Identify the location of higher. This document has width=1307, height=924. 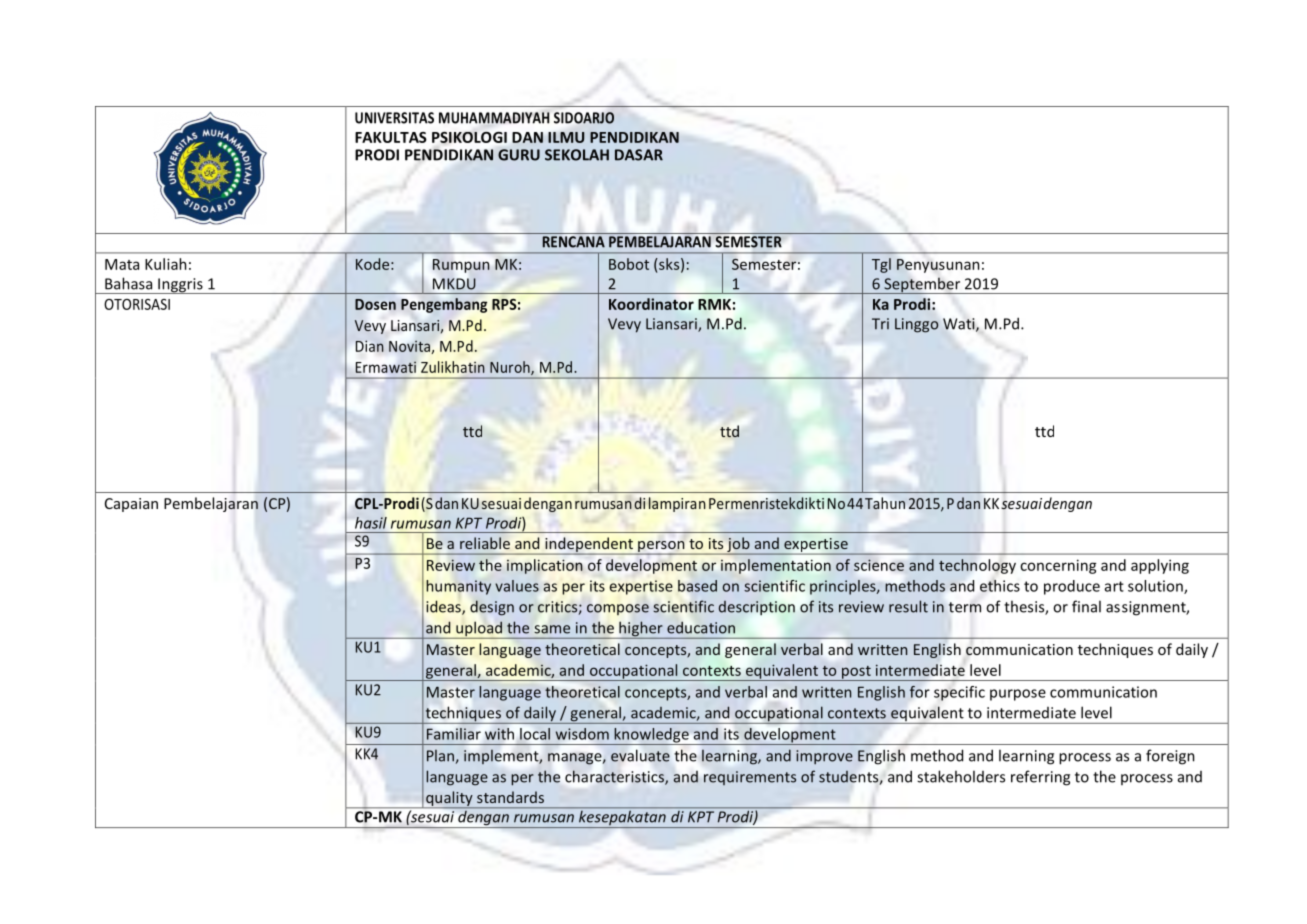
(641, 630).
